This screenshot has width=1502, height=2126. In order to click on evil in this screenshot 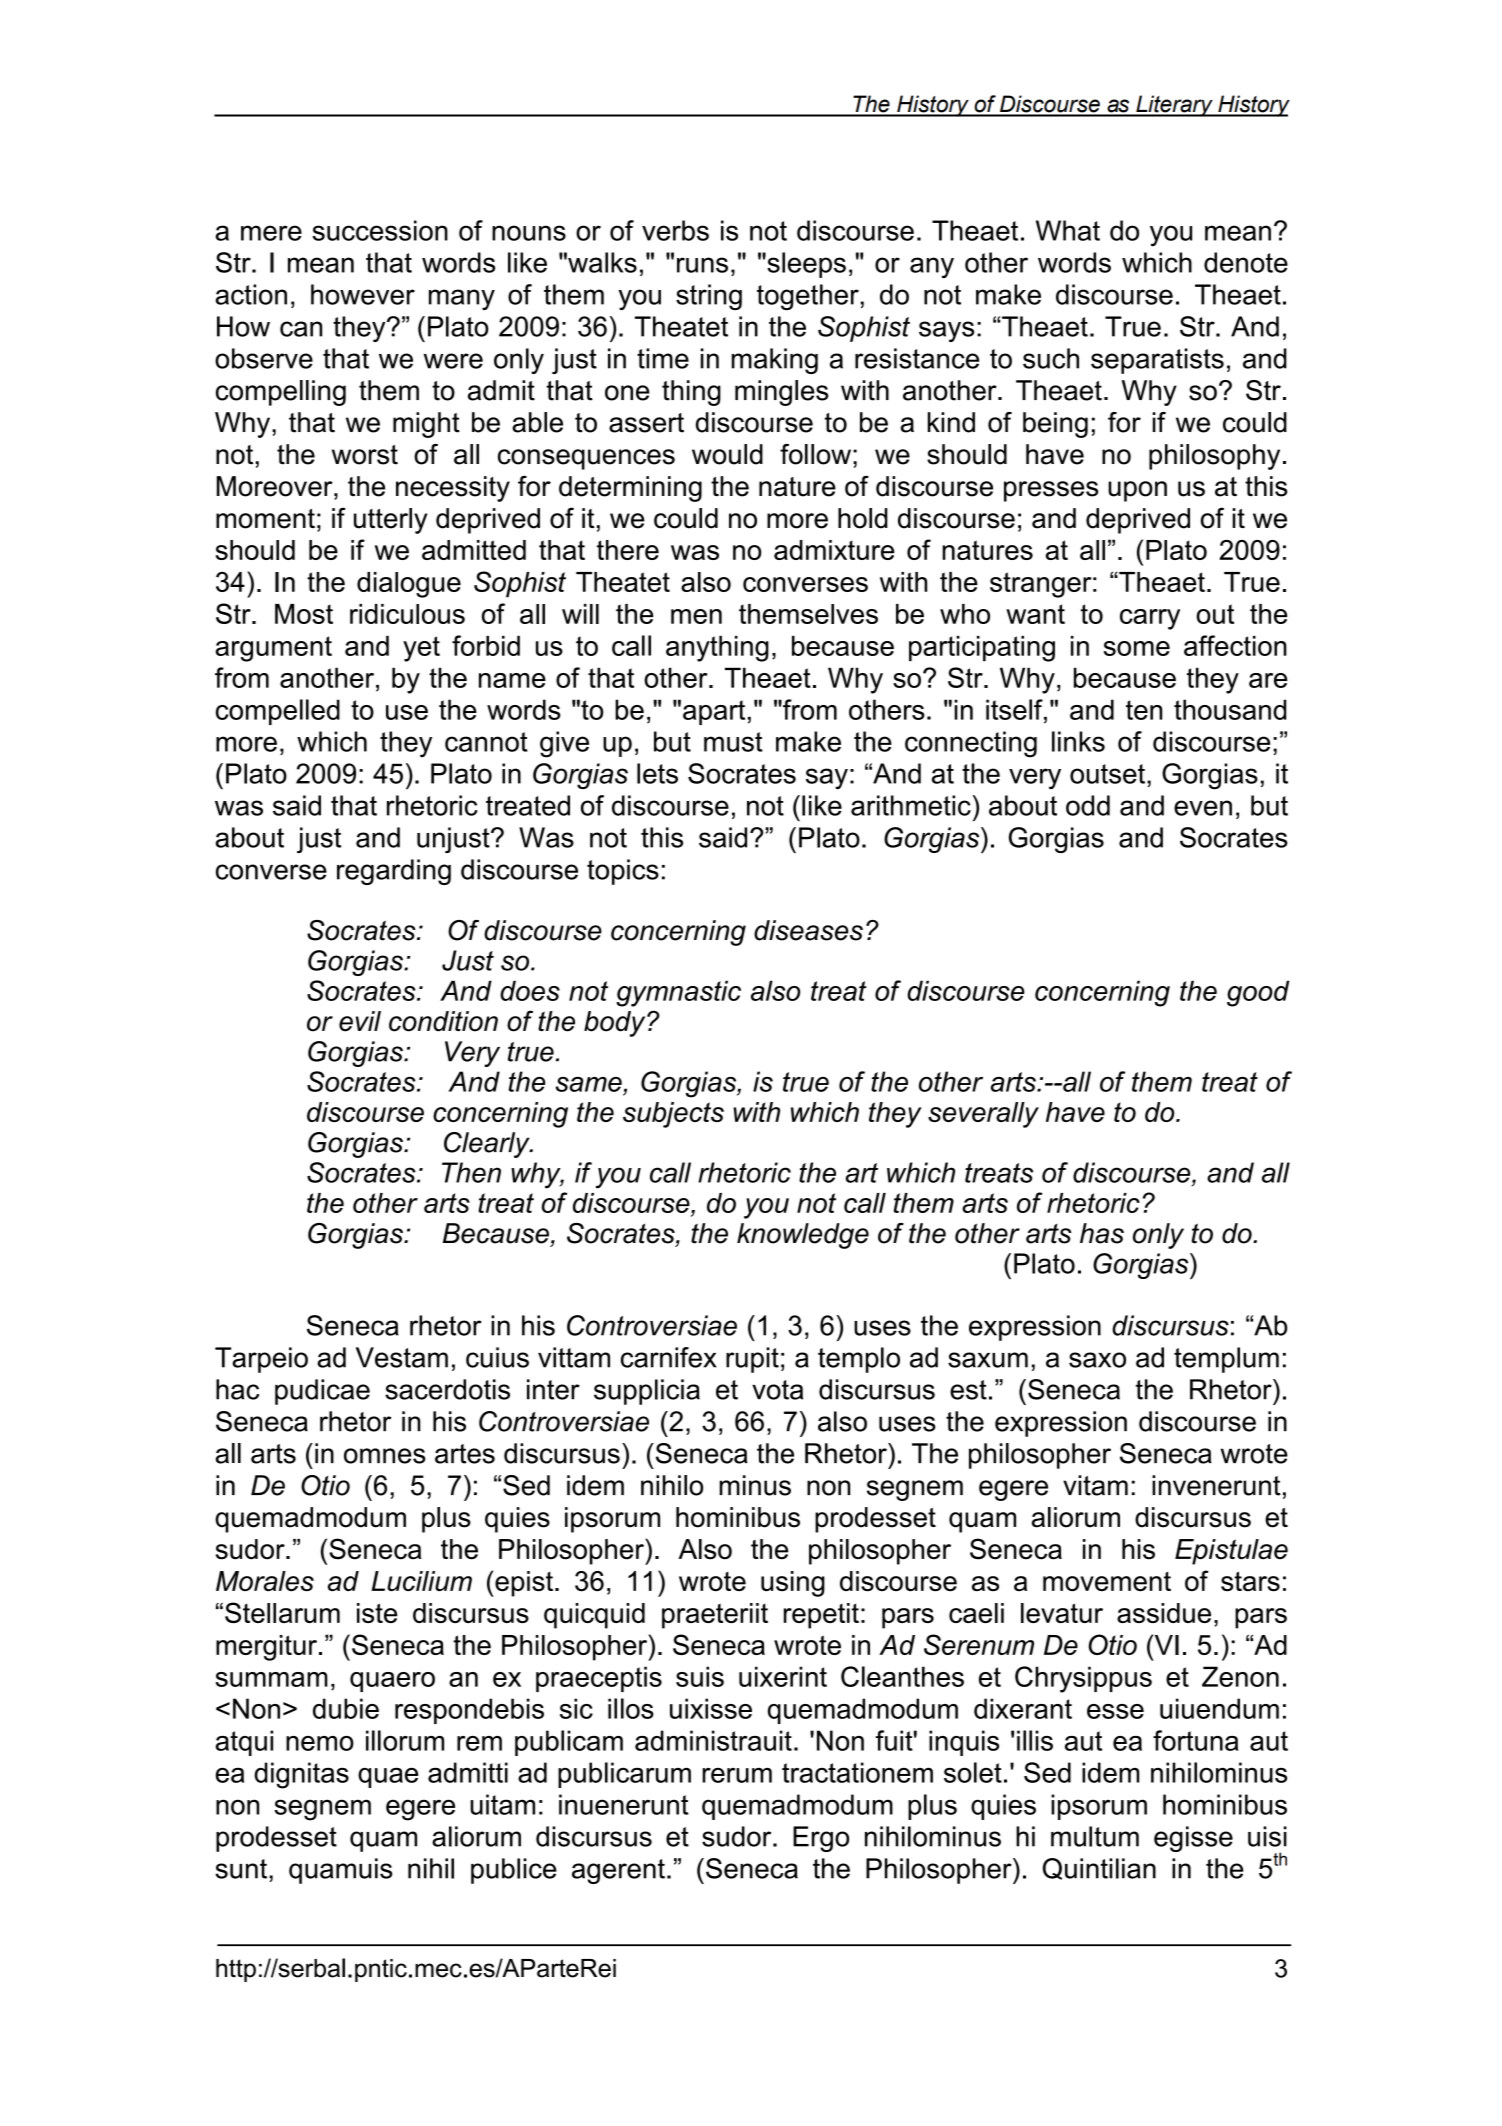, I will do `click(360, 1021)`.
